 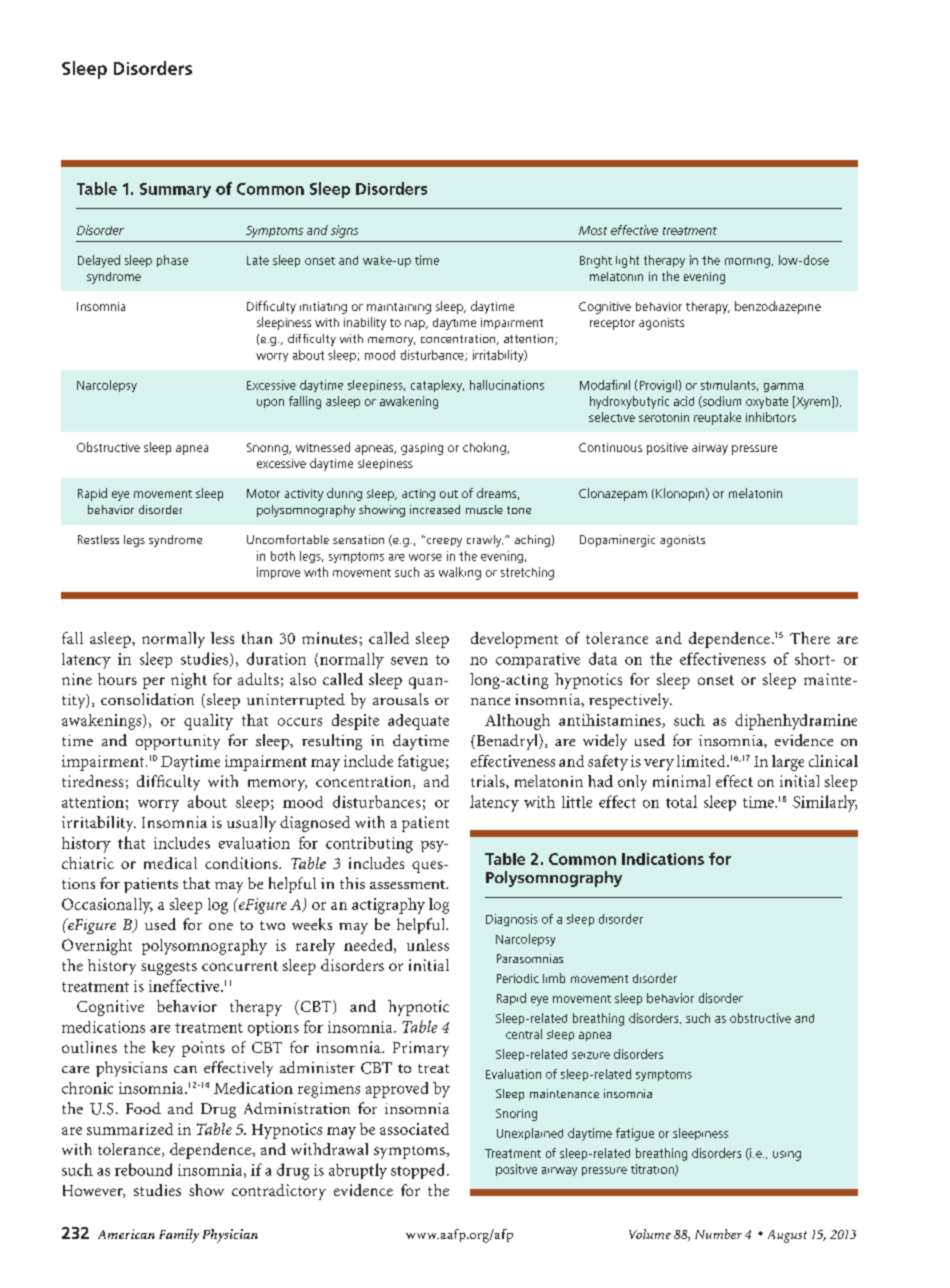 What do you see at coordinates (617, 541) in the screenshot?
I see `Dopaminergic` at bounding box center [617, 541].
